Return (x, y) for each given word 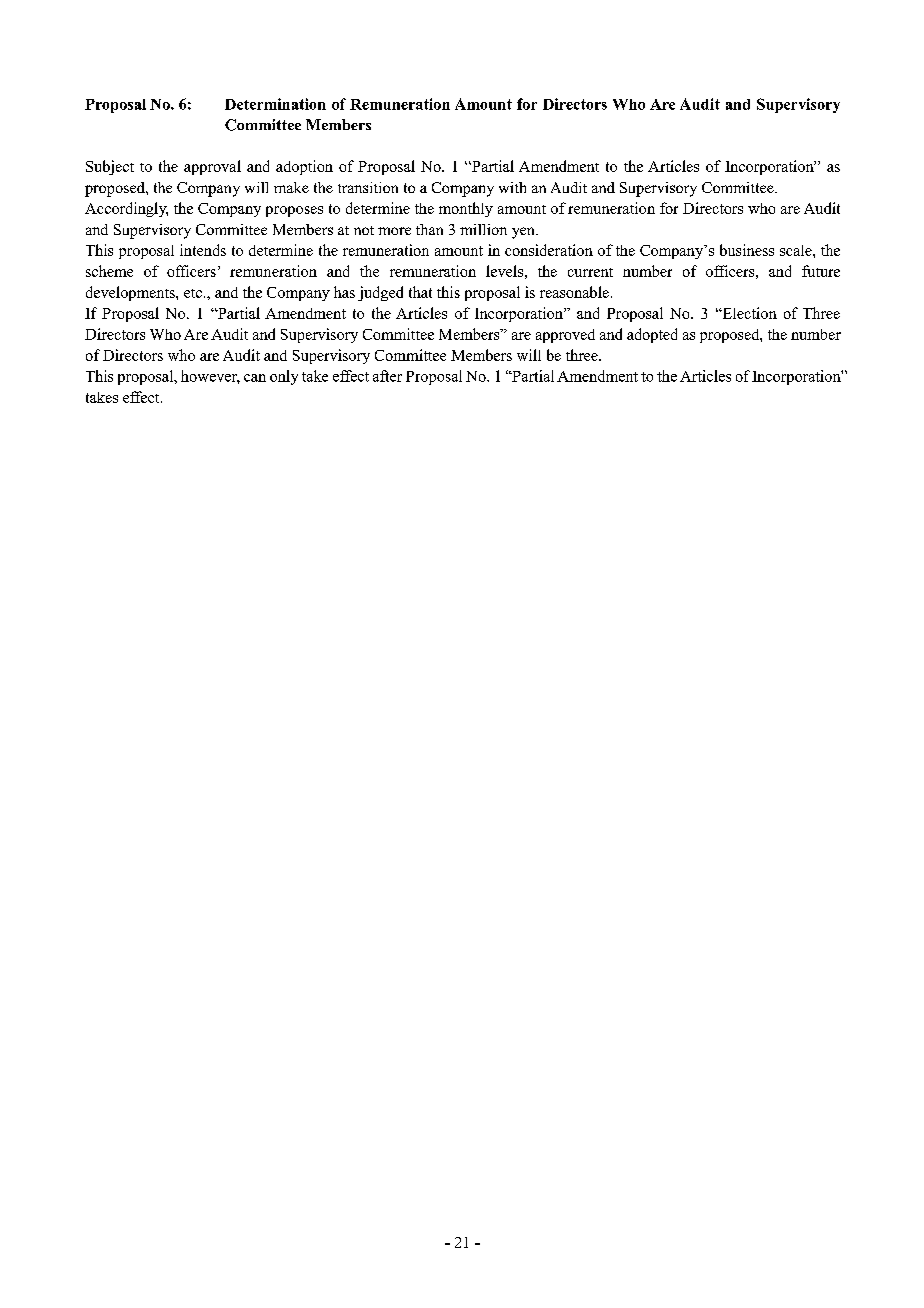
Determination (275, 104)
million (483, 229)
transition (368, 187)
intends (203, 250)
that (420, 292)
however (210, 377)
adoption (304, 167)
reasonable (574, 292)
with (512, 187)
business (747, 250)
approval (212, 167)
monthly (466, 209)
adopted (652, 335)
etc (193, 293)
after (387, 376)
